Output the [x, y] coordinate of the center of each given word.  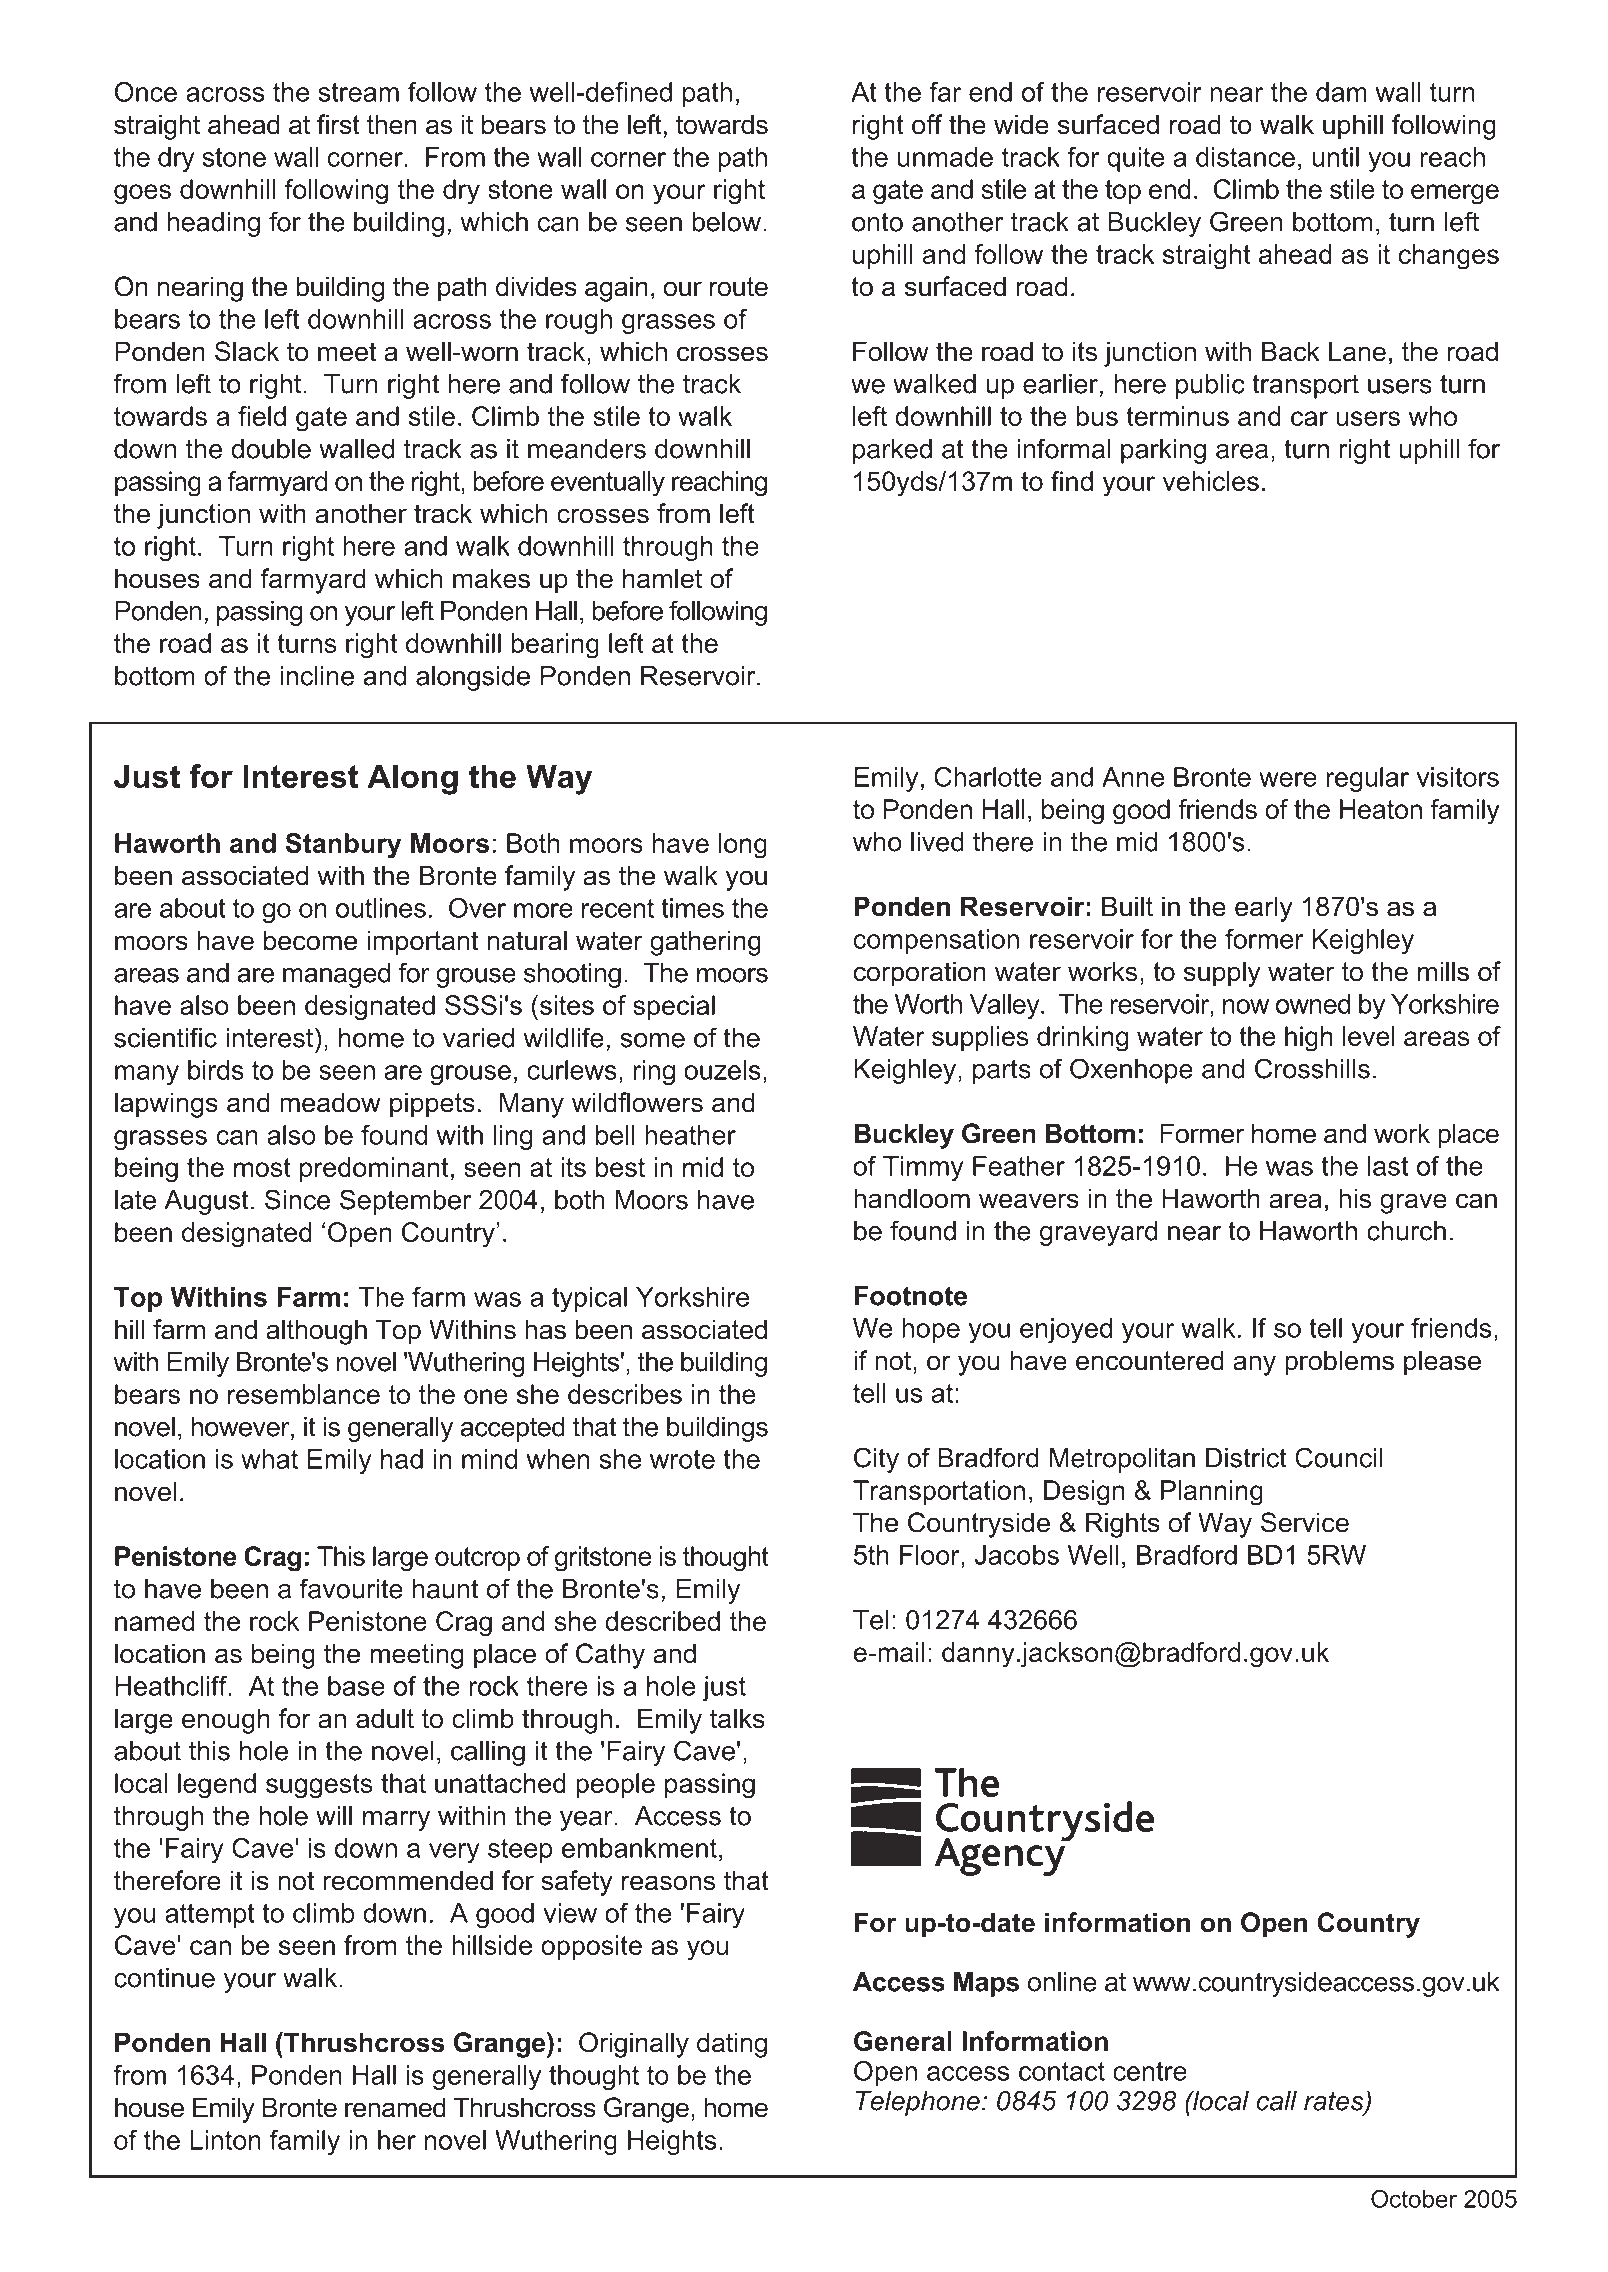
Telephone [918, 2103]
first [338, 124]
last [1388, 1166]
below [728, 222]
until [1335, 157]
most [262, 1167]
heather [690, 1135]
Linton [225, 2140]
